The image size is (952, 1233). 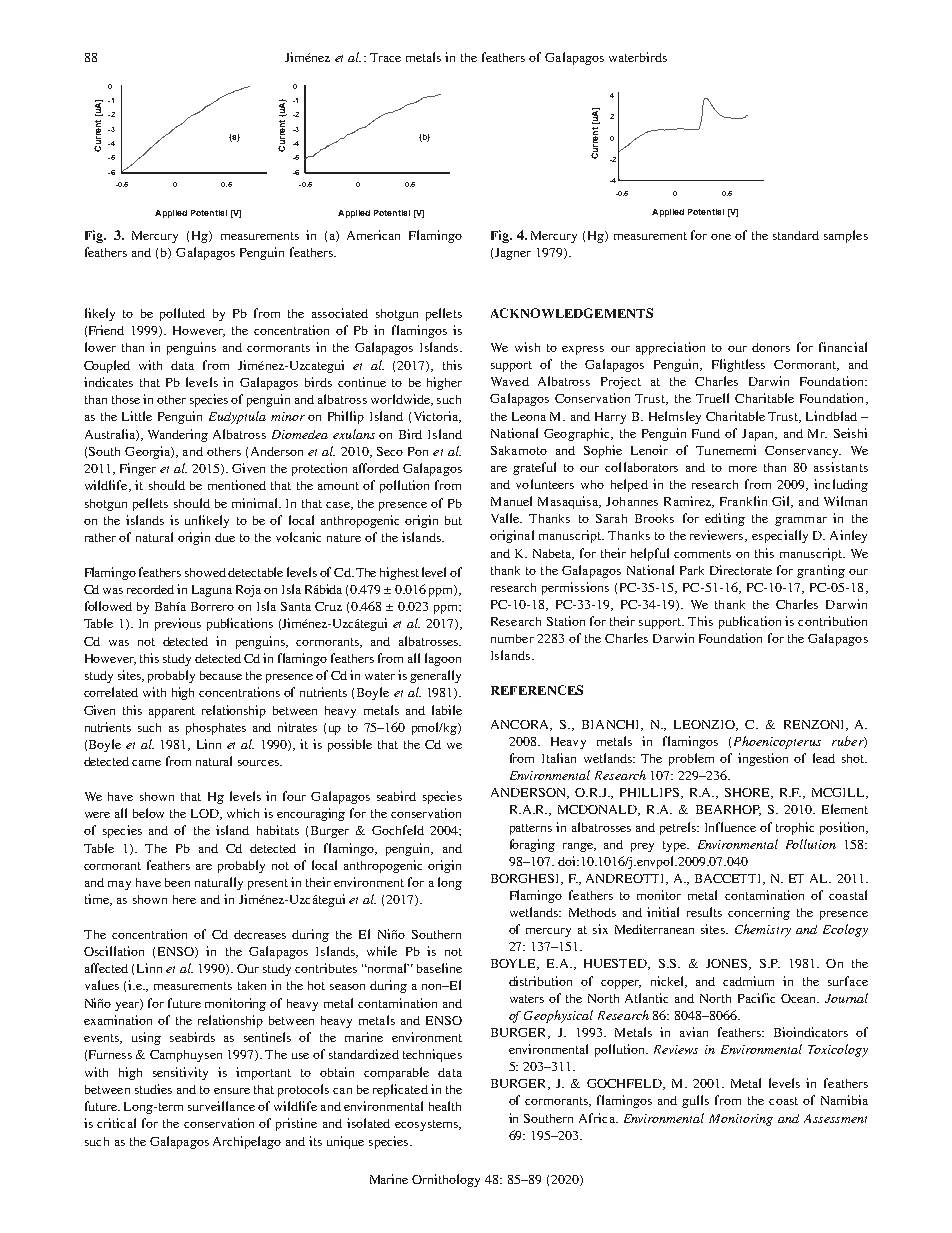 What do you see at coordinates (846, 236) in the page?
I see `samples` at bounding box center [846, 236].
